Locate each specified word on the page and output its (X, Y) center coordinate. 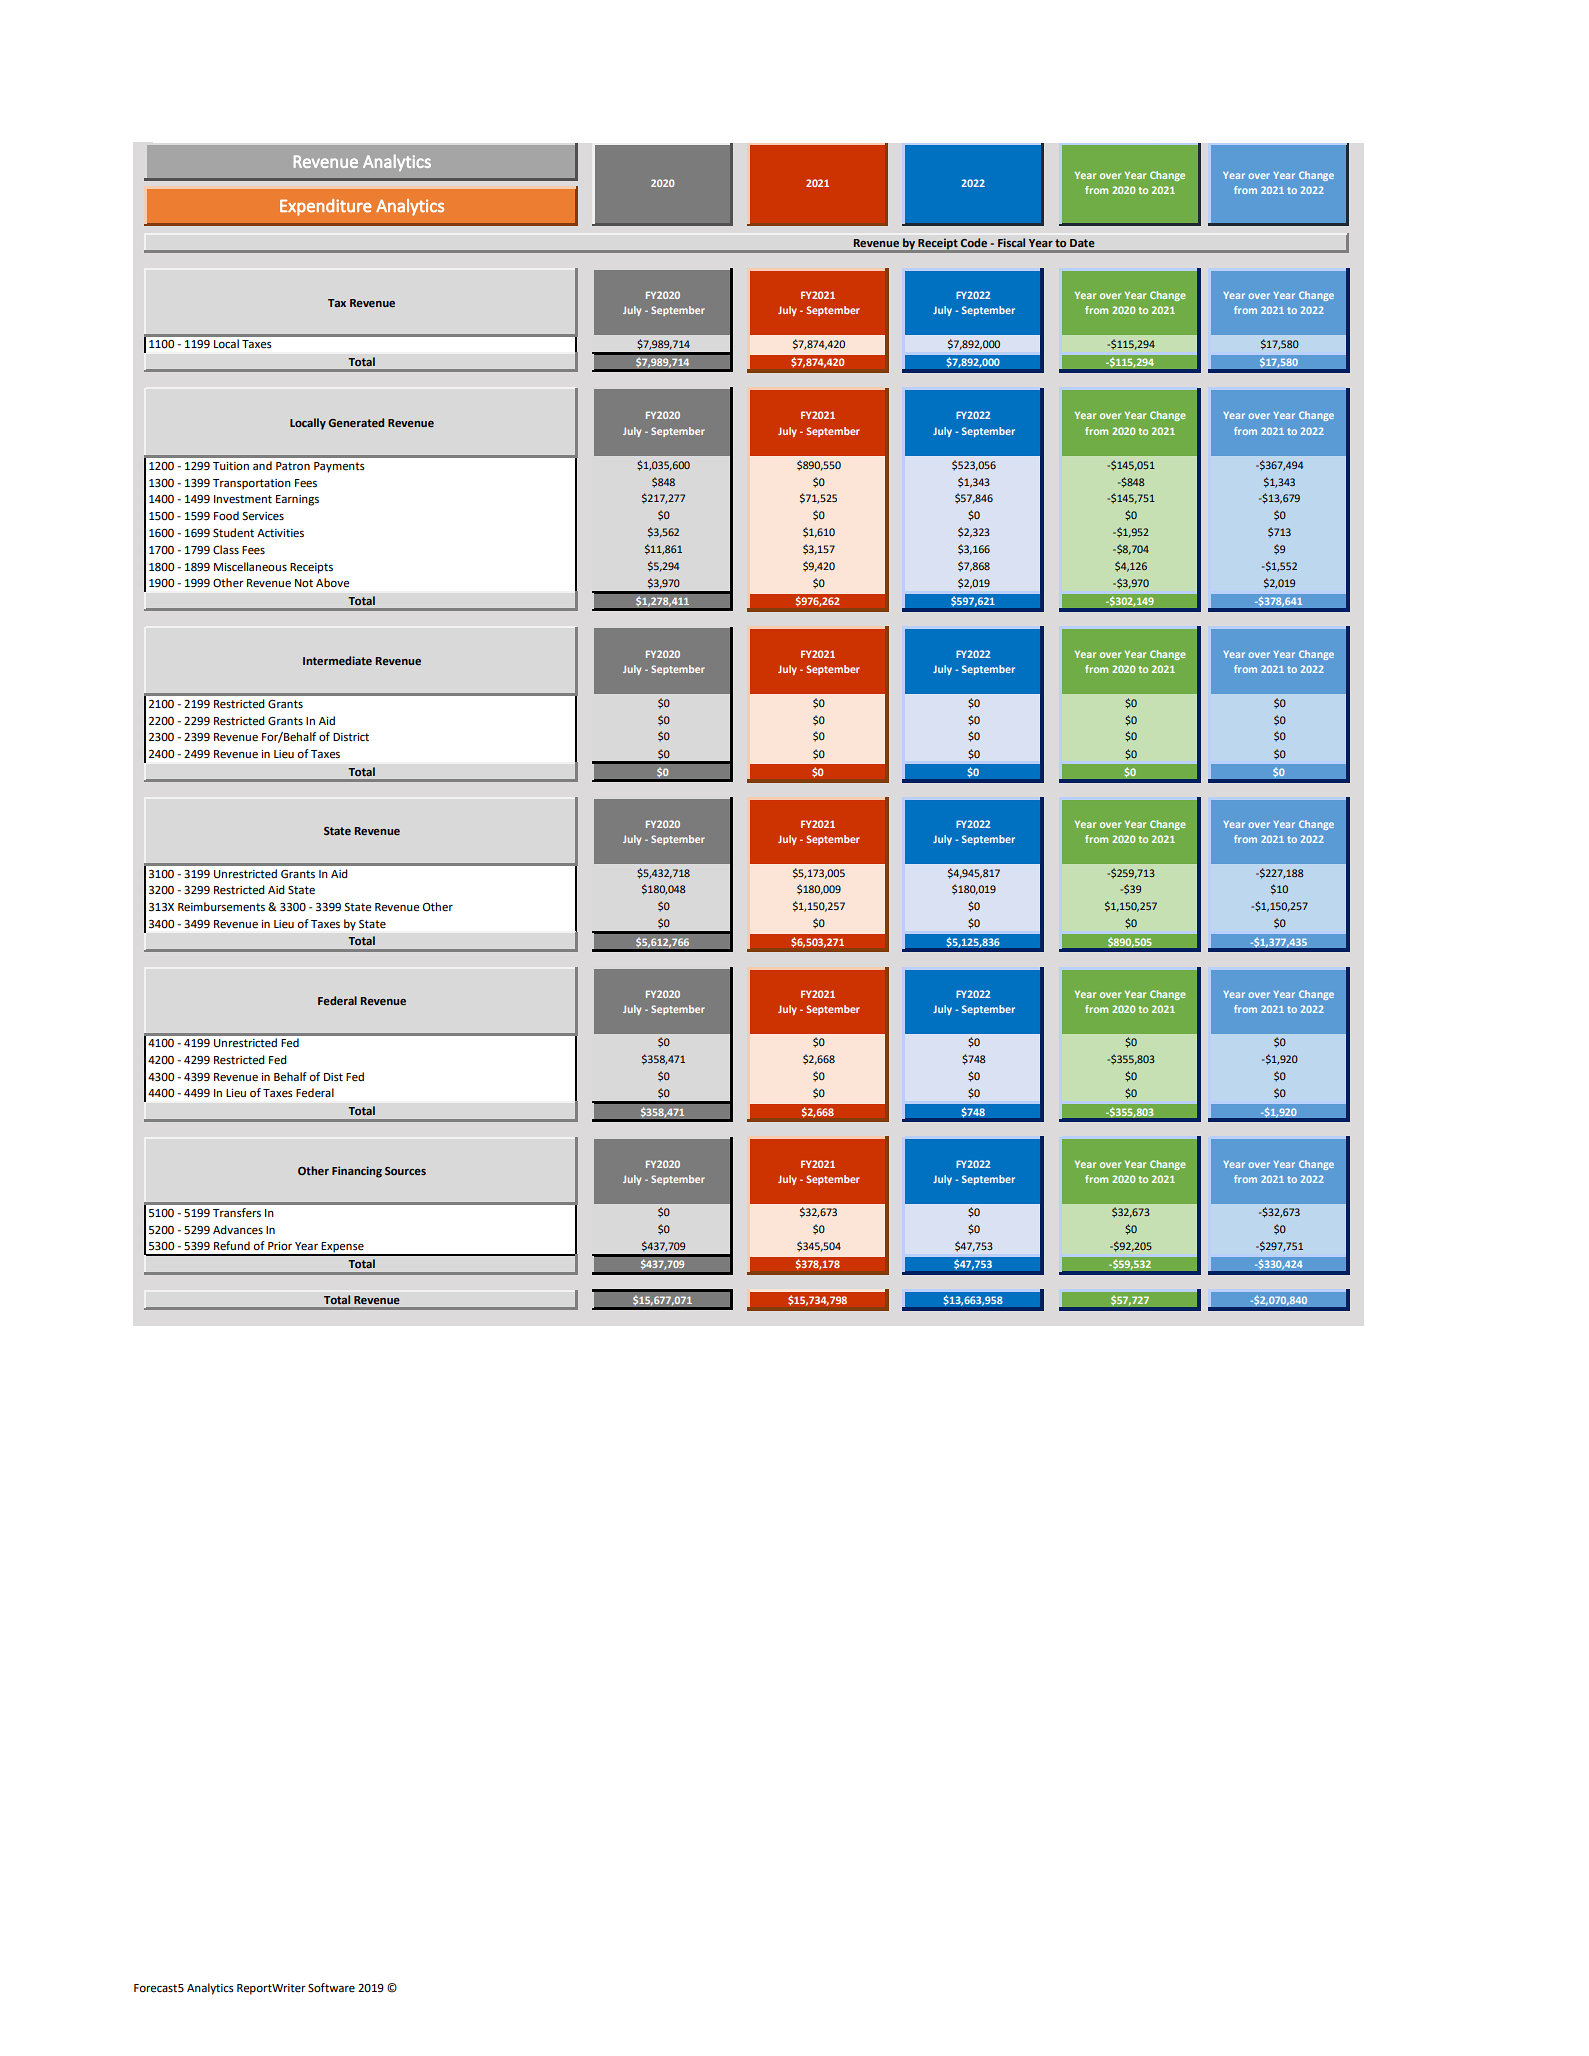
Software (331, 1988)
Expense (343, 1248)
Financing (357, 1172)
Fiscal (1011, 242)
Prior (280, 1246)
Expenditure (326, 207)
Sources (405, 1171)
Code (973, 242)
